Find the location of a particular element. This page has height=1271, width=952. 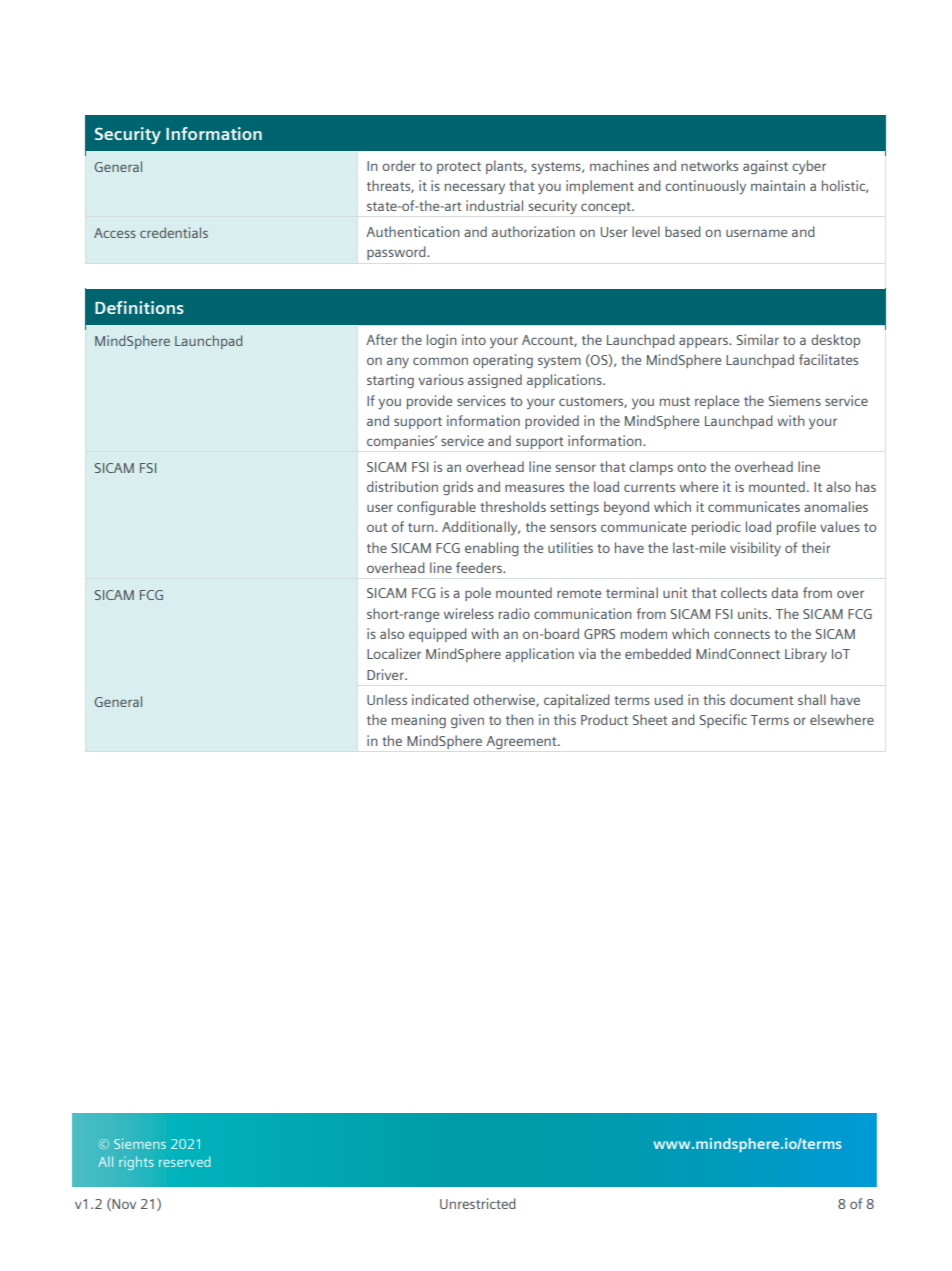

reserved is located at coordinates (185, 1161).
